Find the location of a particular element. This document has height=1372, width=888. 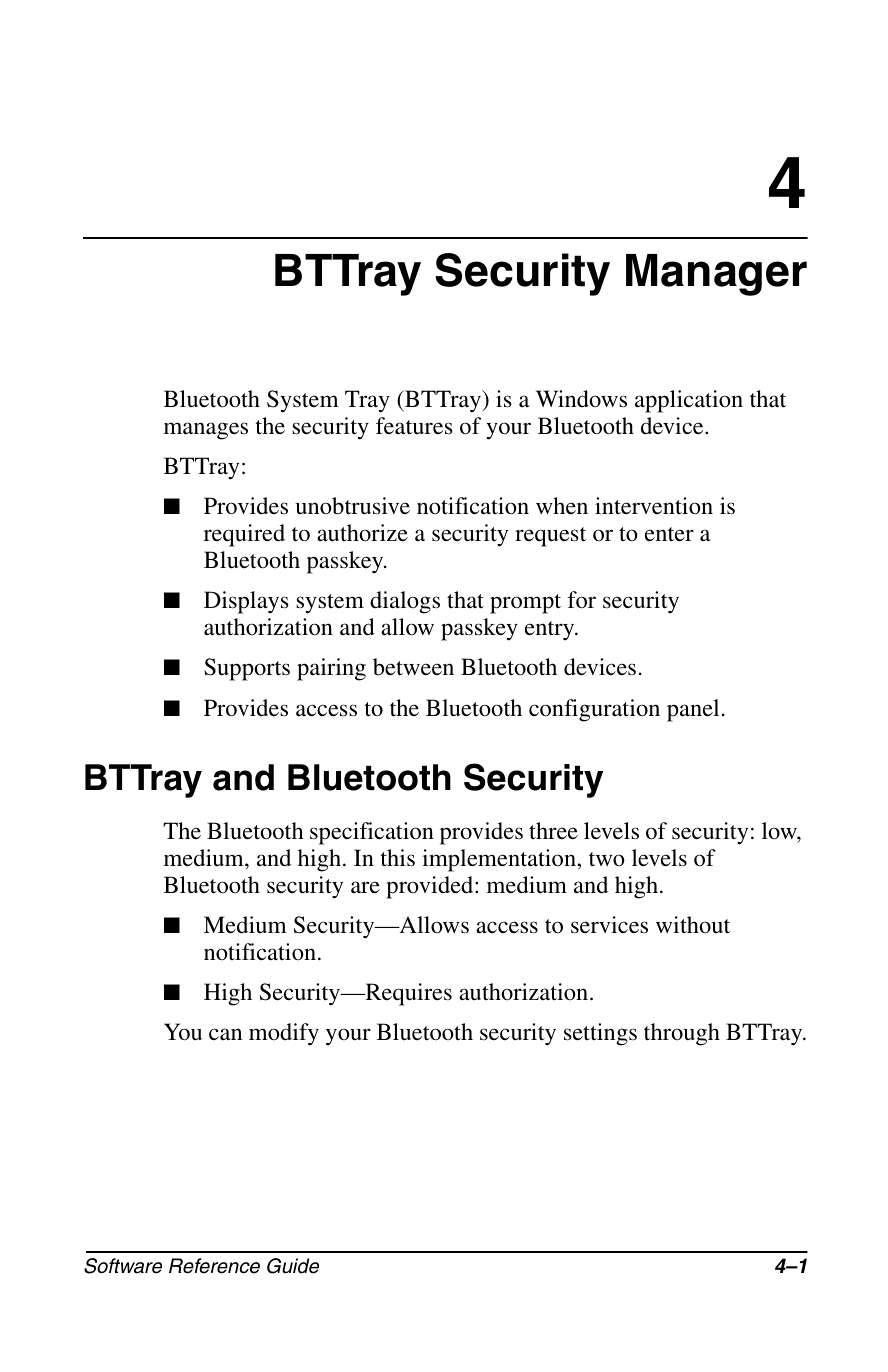

when is located at coordinates (562, 506).
